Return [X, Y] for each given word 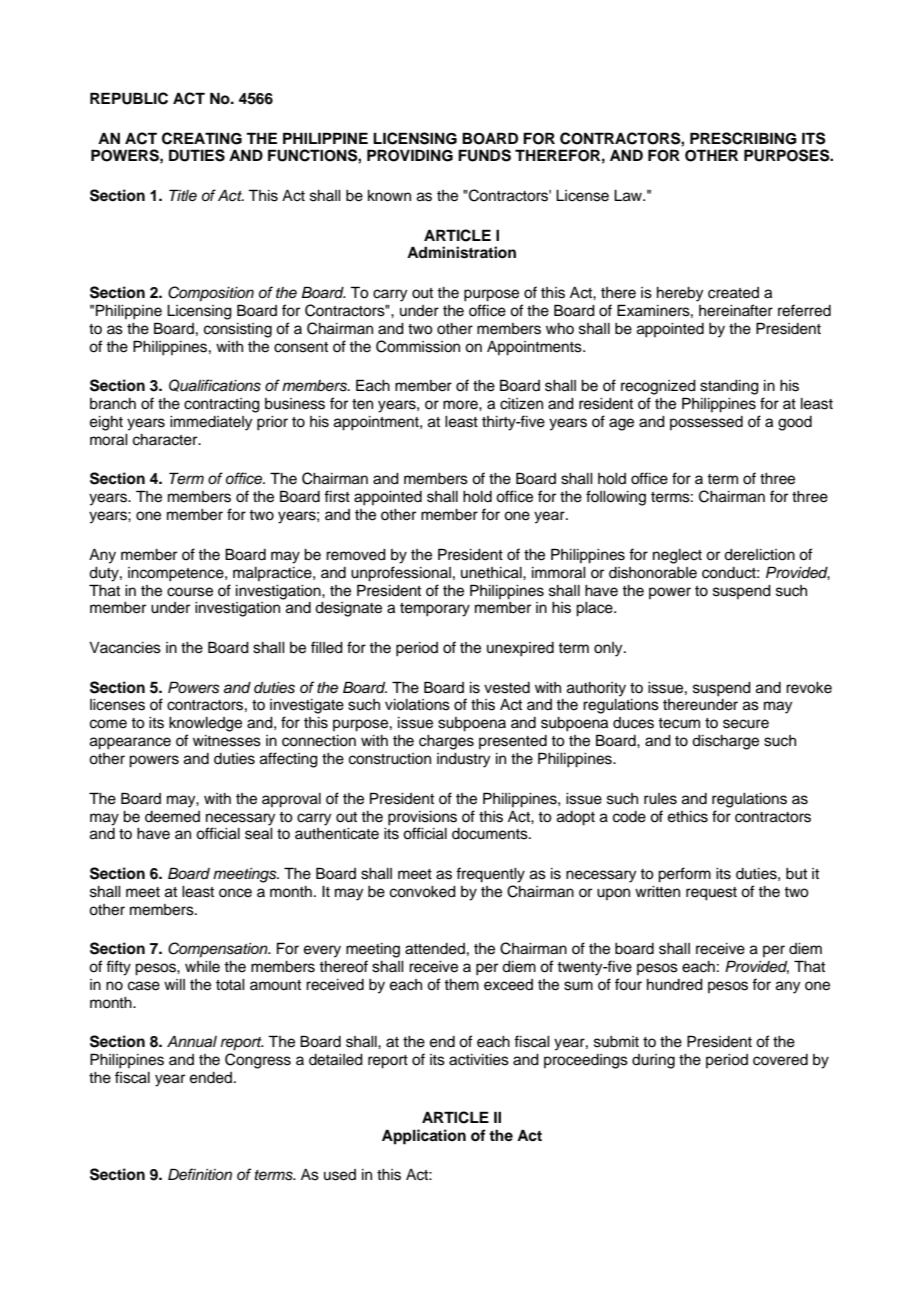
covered [780, 1060]
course [190, 592]
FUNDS [484, 155]
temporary [435, 610]
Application [424, 1137]
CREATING [202, 138]
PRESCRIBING [743, 138]
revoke [809, 688]
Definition [200, 1174]
